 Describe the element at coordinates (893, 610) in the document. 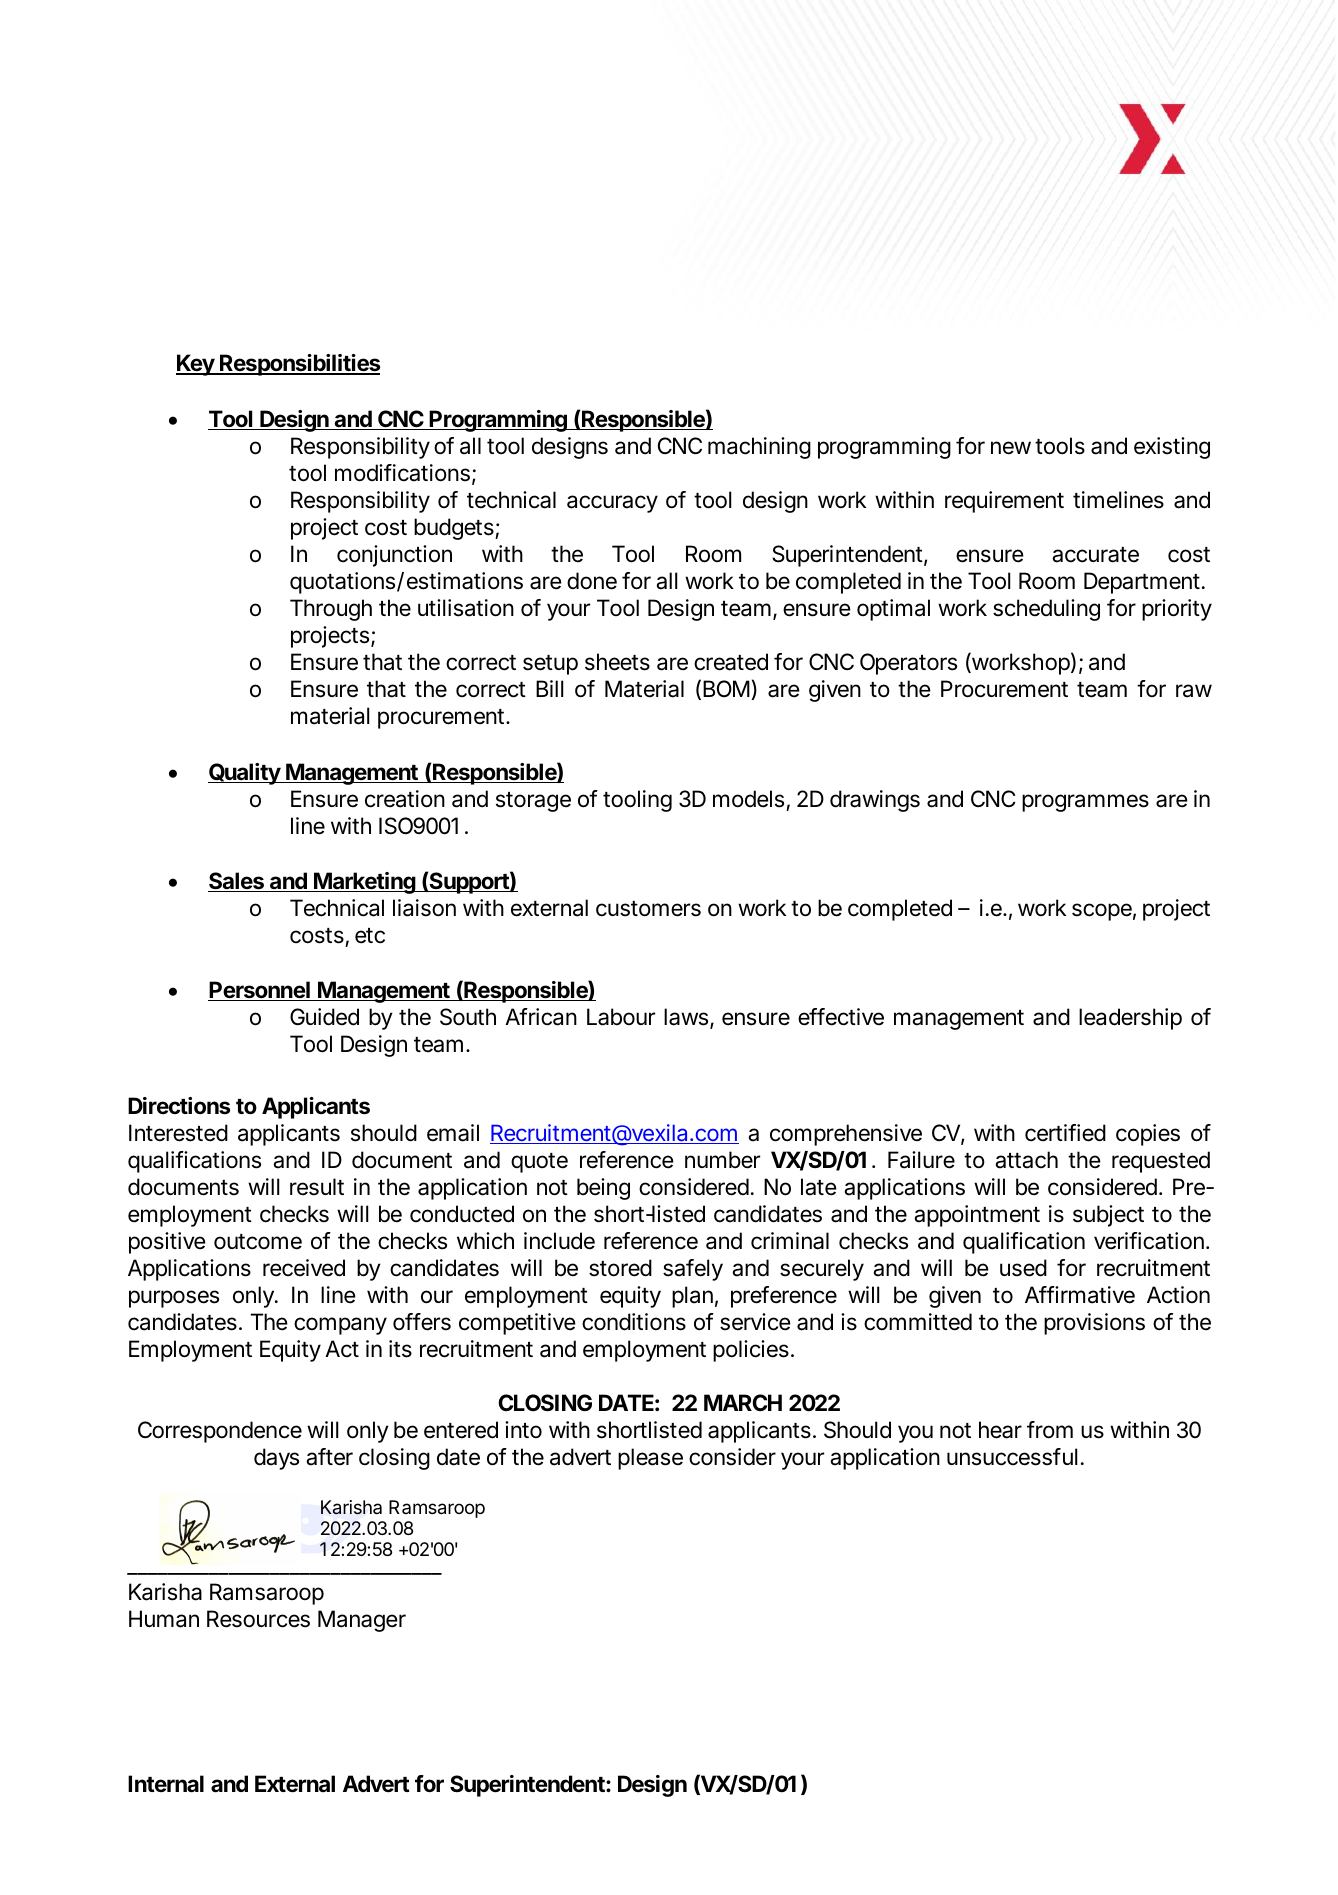

I see `optimal` at that location.
